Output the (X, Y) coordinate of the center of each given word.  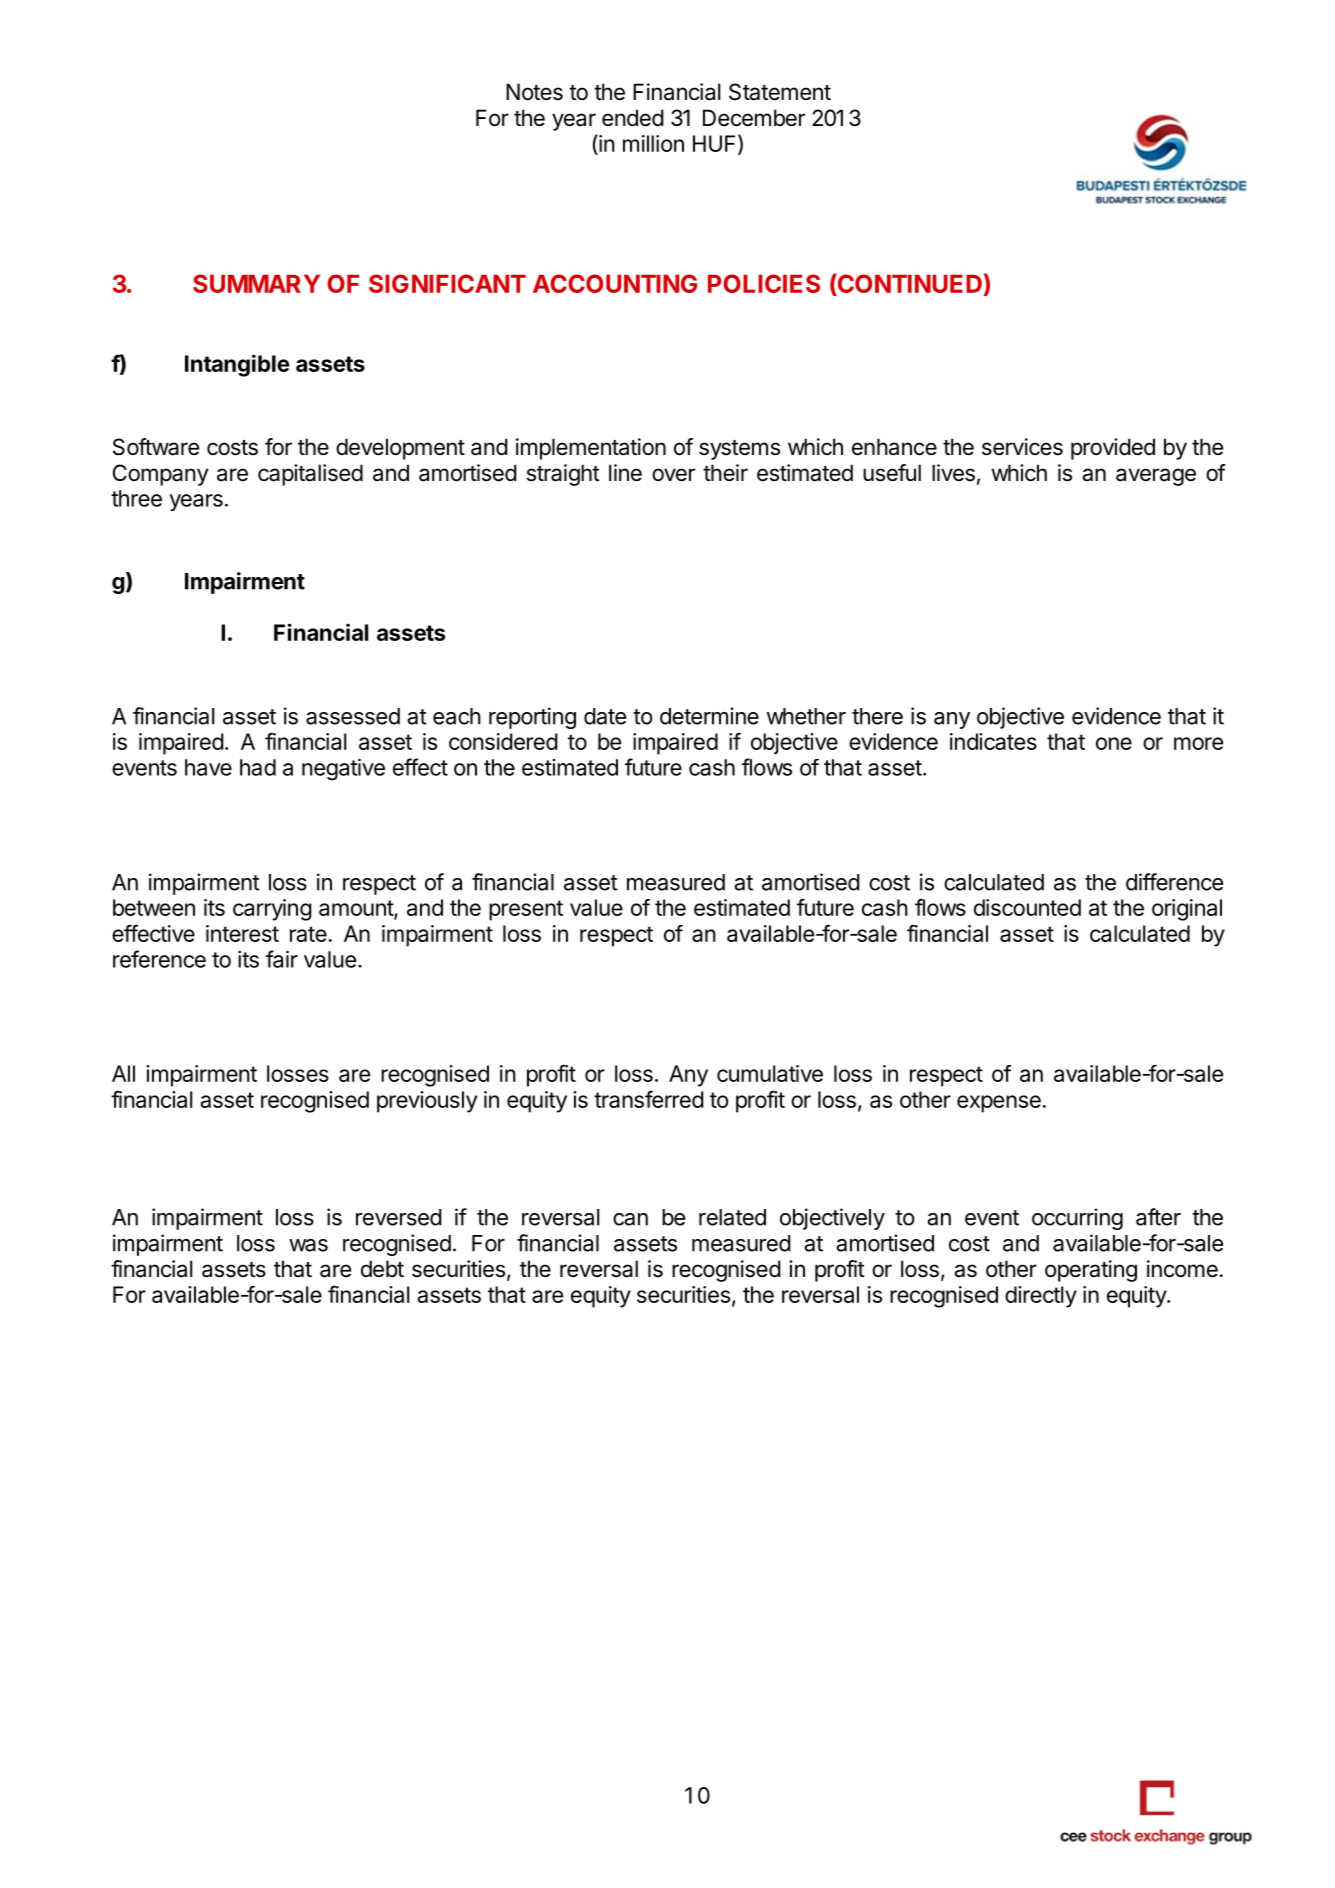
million (653, 143)
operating (1091, 1271)
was (308, 1245)
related (732, 1217)
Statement (780, 92)
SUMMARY (256, 283)
